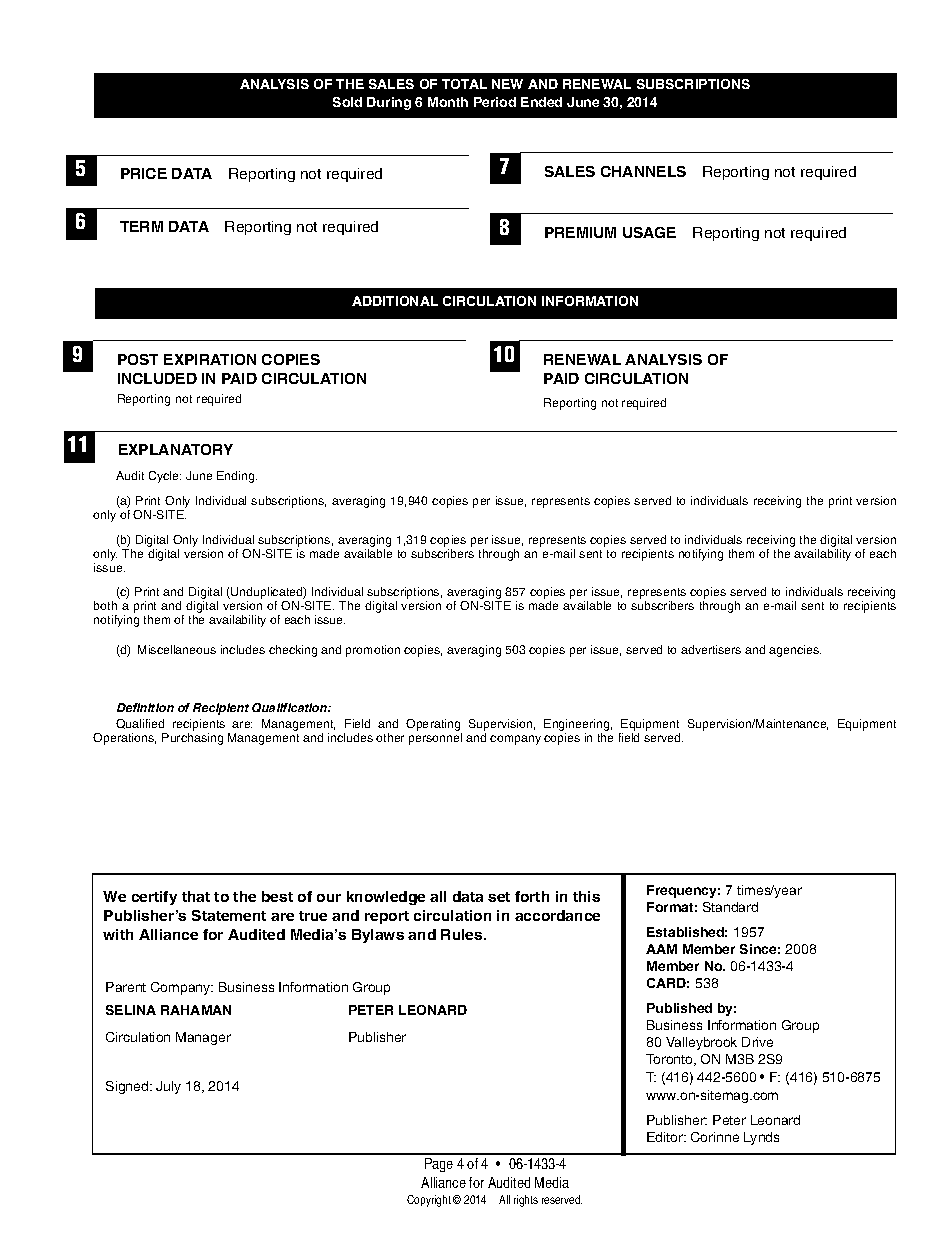 The width and height of the page is (952, 1233). Describe the element at coordinates (192, 739) in the page. I see `Purchasing` at that location.
